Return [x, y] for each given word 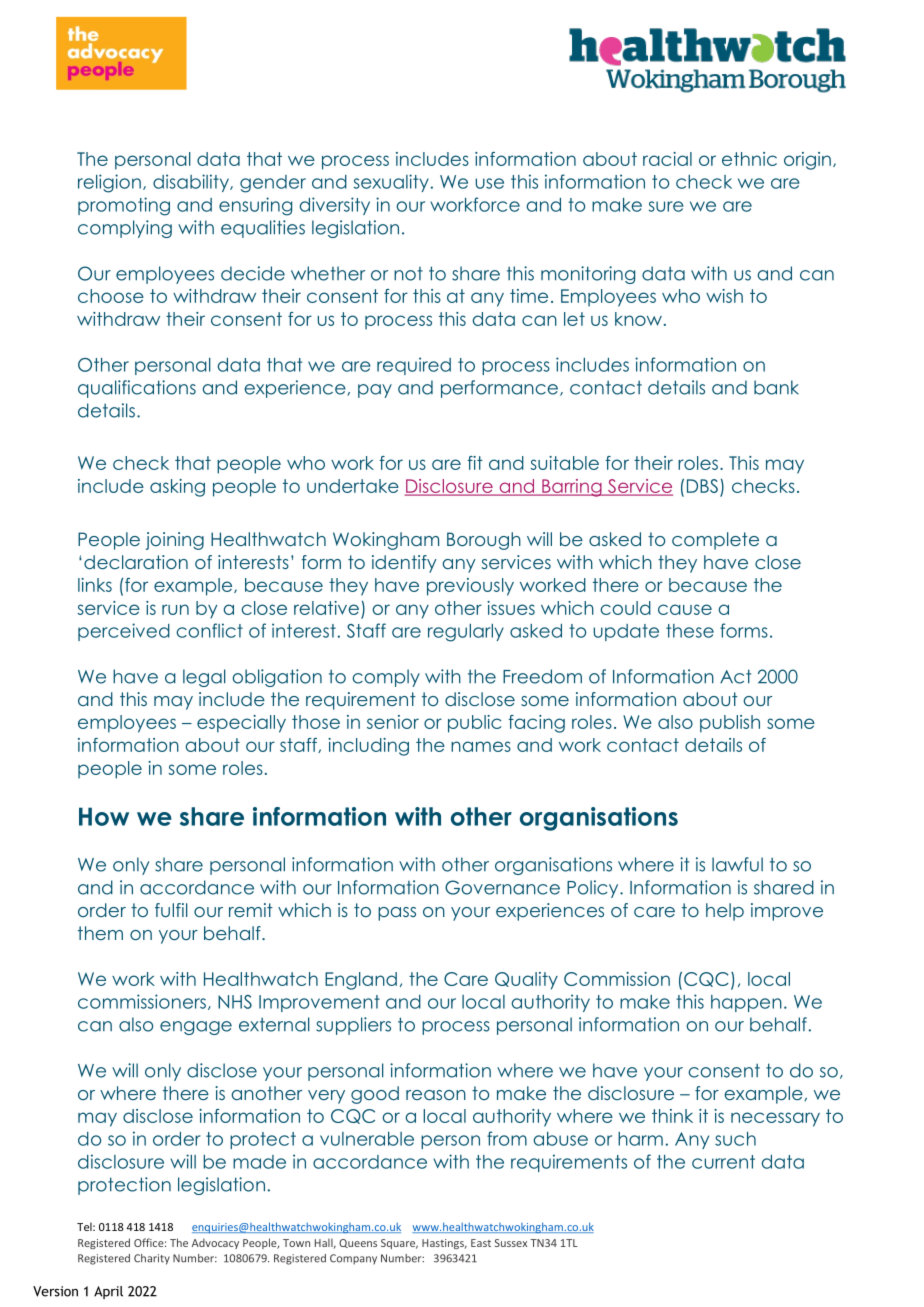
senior [393, 722]
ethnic [749, 159]
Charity [152, 1259]
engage [196, 1028]
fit [475, 463]
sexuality [391, 183]
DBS [702, 486]
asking [177, 488]
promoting [124, 206]
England [361, 981]
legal [204, 678]
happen [746, 1003]
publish [730, 724]
